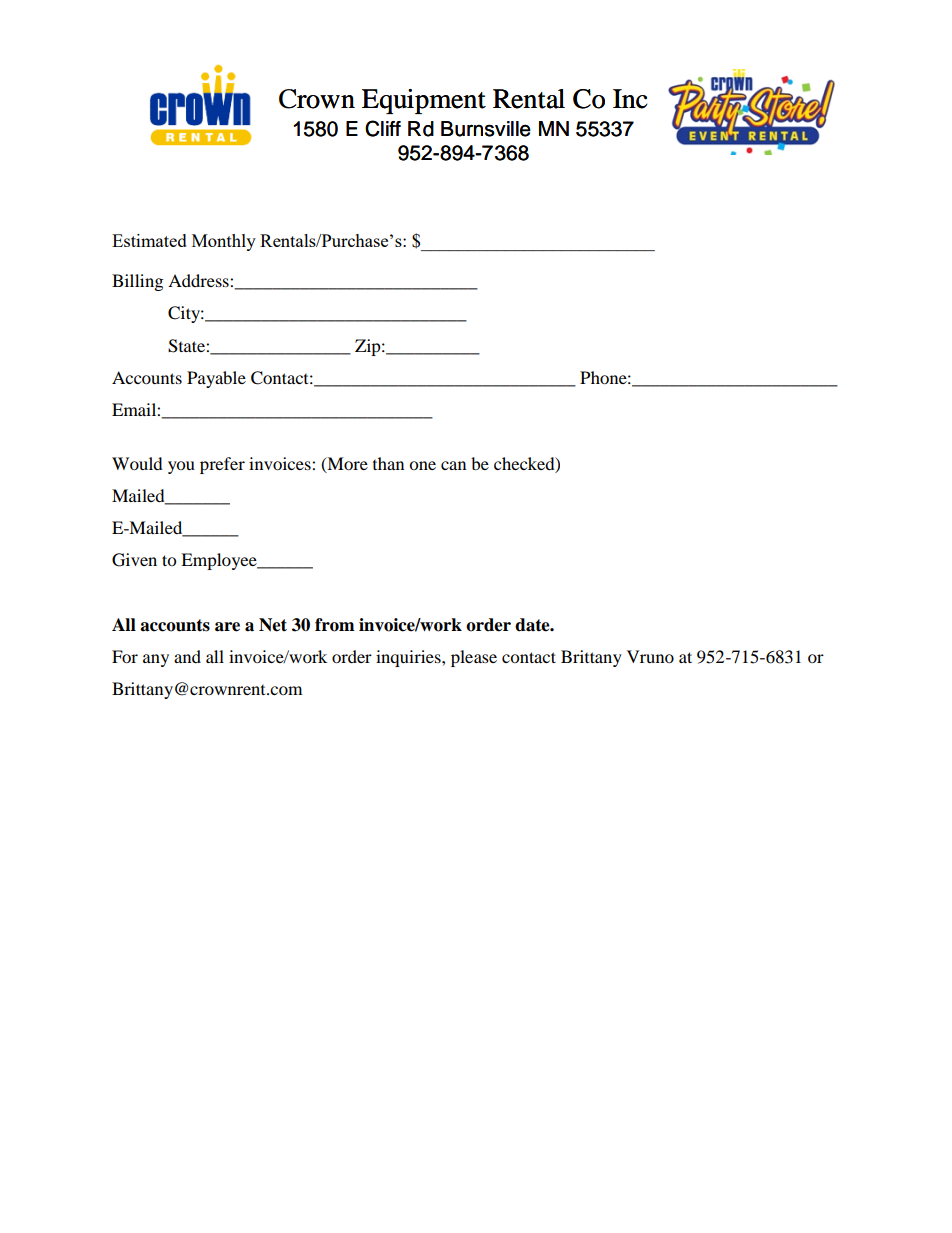 The height and width of the screenshot is (1233, 952). Describe the element at coordinates (388, 463) in the screenshot. I see `than` at that location.
